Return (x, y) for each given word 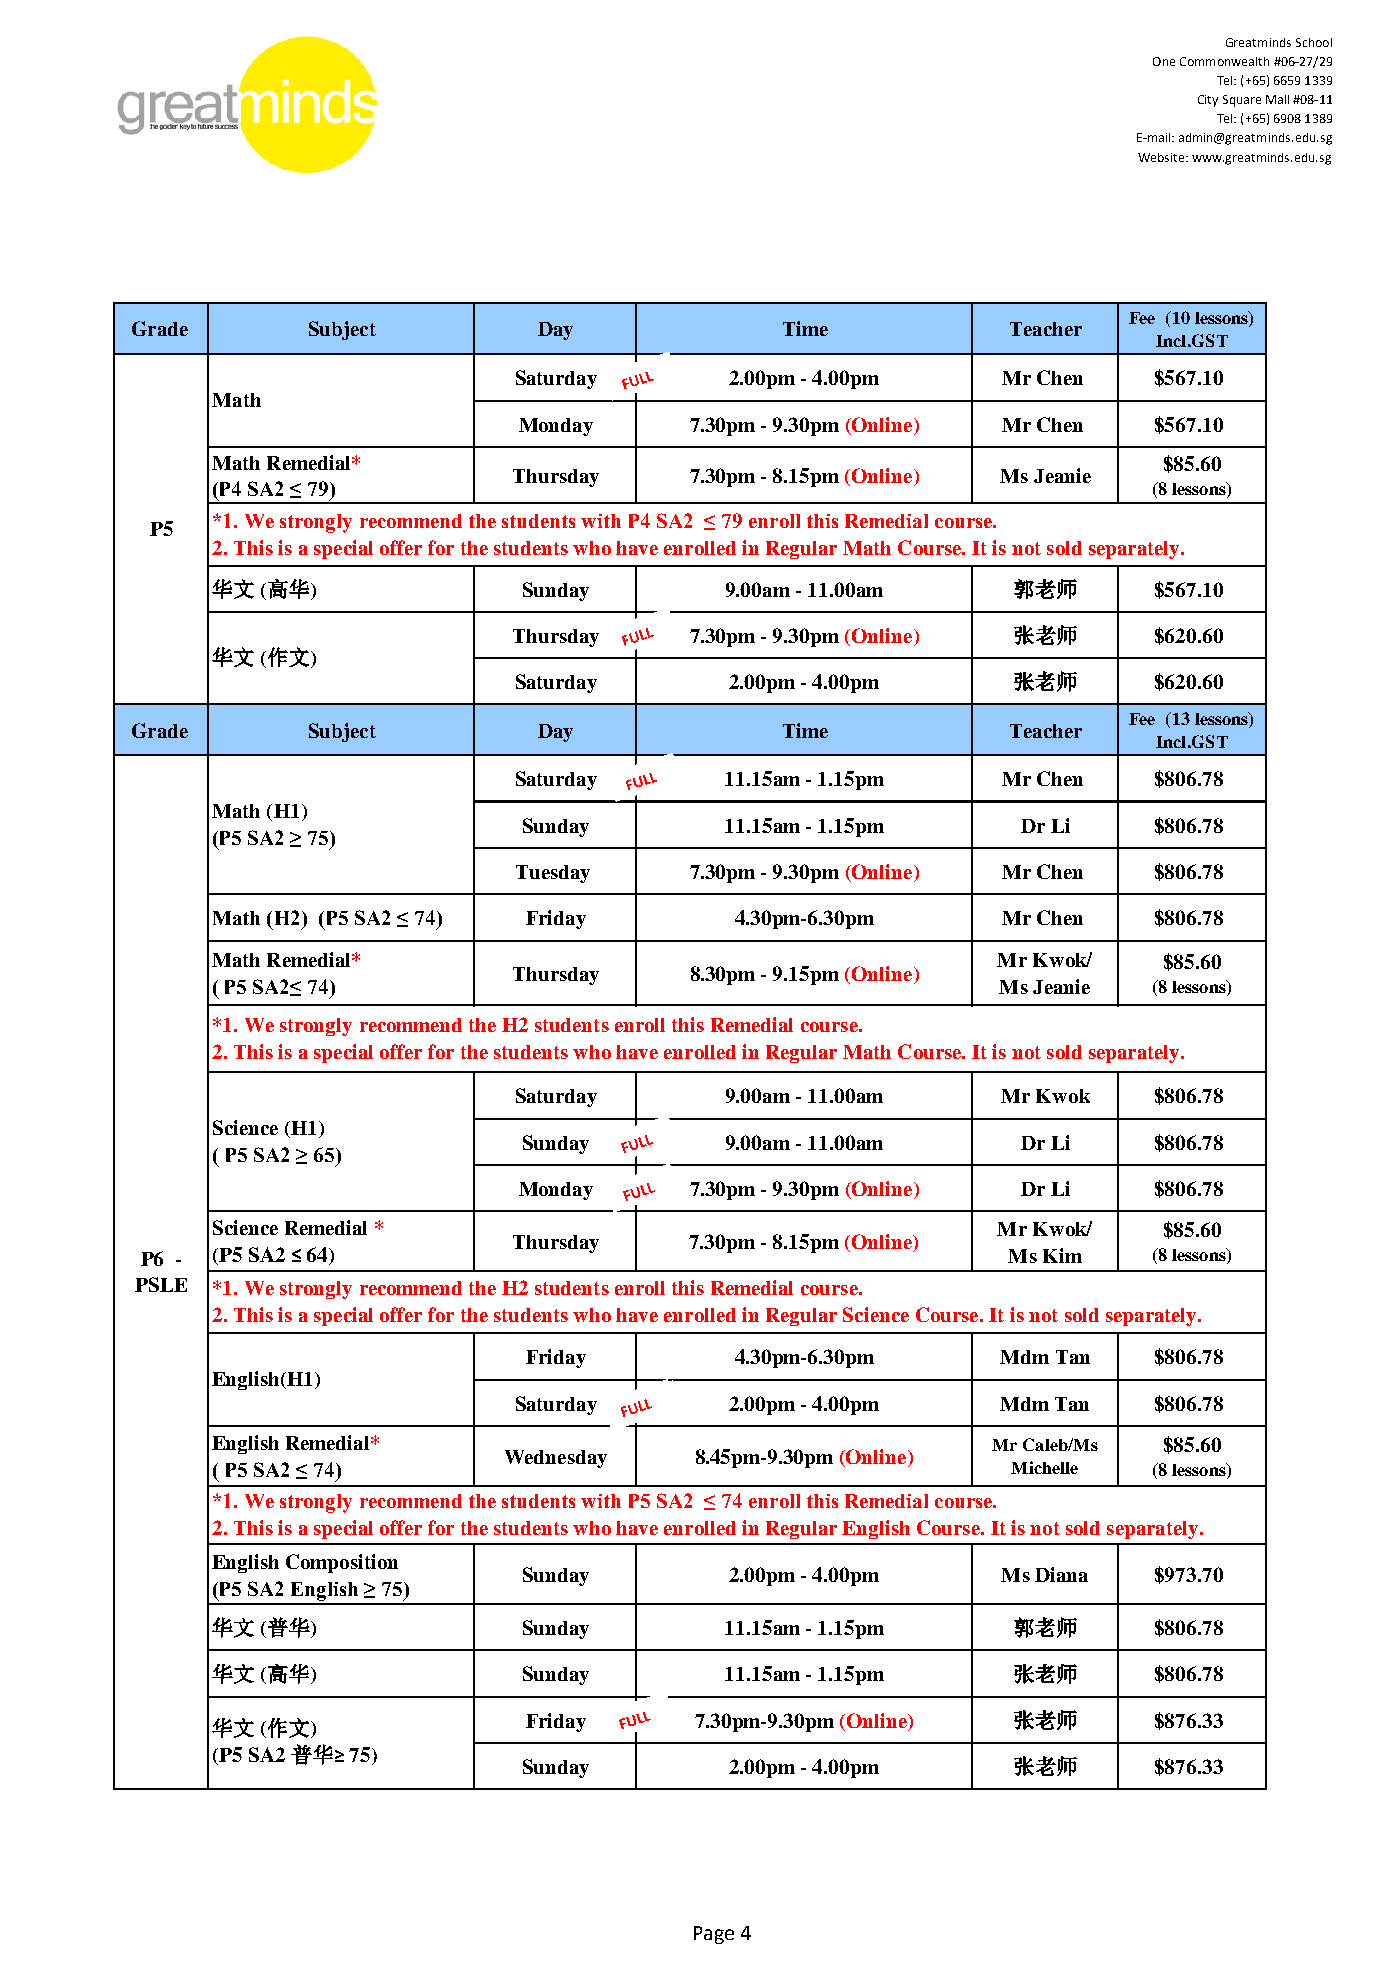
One (1164, 61)
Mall (1277, 99)
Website (1162, 157)
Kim (1062, 1255)
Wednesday (556, 1459)
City (1208, 101)
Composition (342, 1563)
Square (1242, 101)
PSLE (161, 1284)
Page (714, 1935)
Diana (1061, 1574)
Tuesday (553, 874)
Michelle (1044, 1467)
